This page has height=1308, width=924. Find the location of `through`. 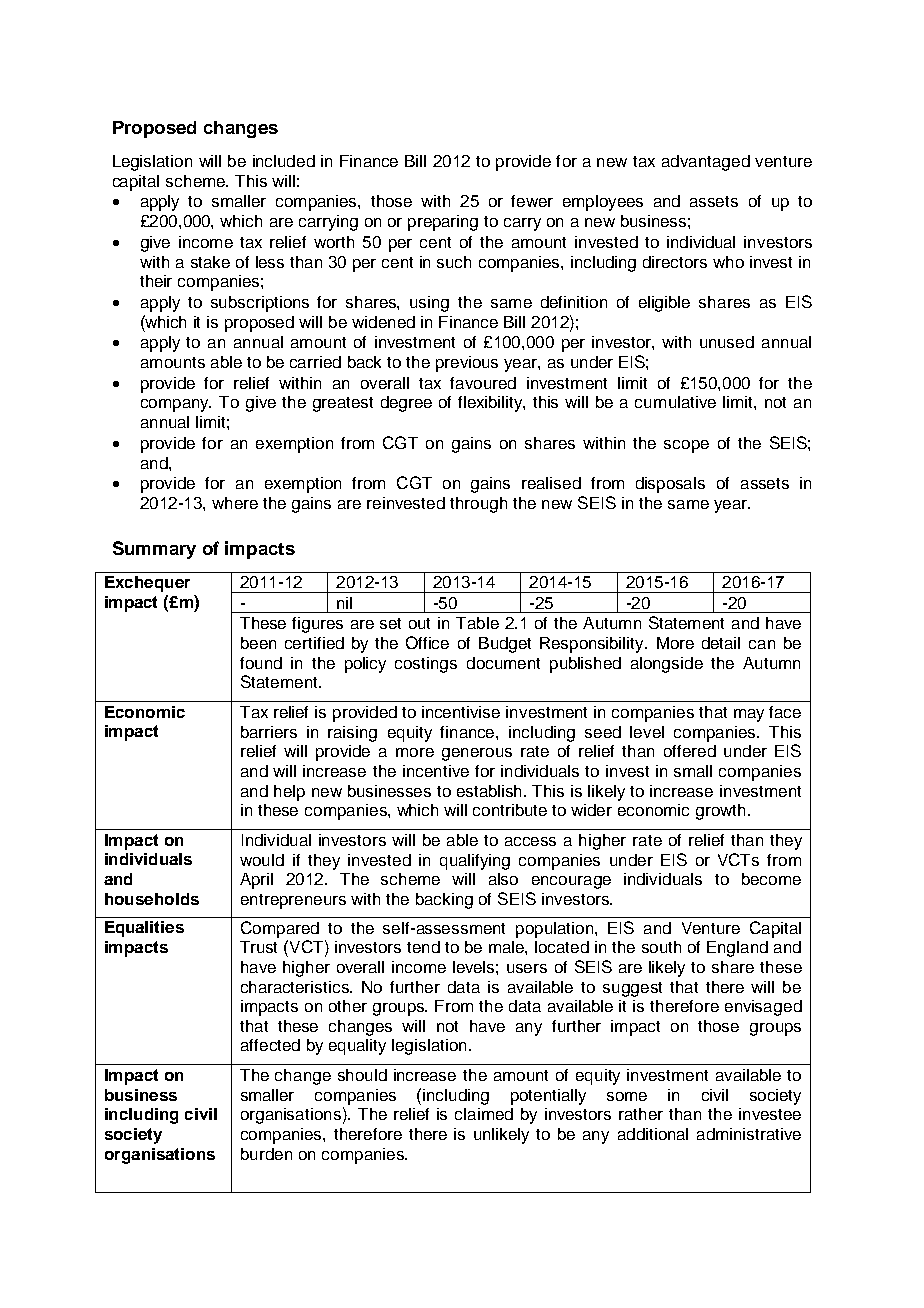

through is located at coordinates (478, 505).
